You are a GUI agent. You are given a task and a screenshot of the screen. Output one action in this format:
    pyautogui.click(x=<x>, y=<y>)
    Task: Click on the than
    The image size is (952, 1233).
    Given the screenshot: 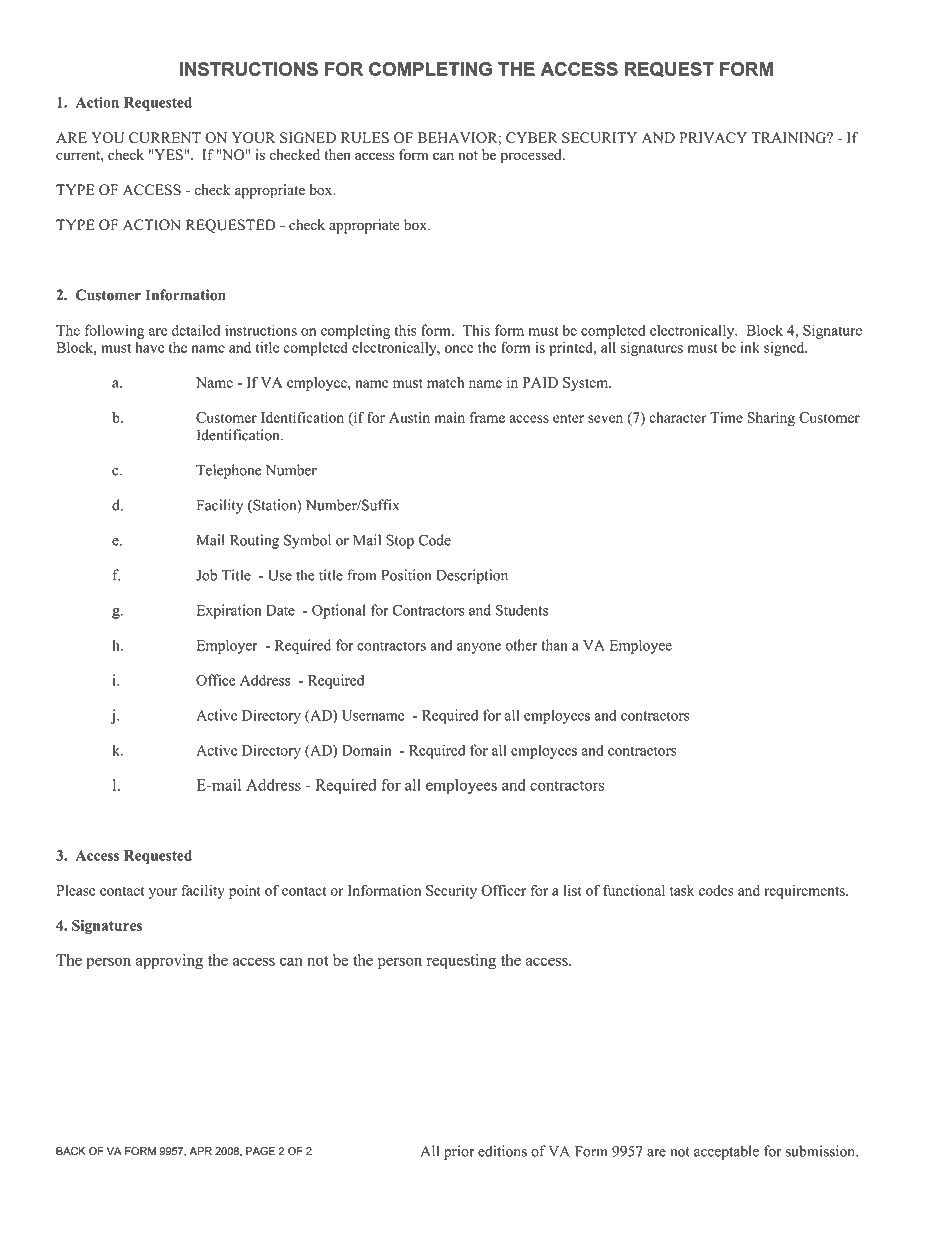 What is the action you would take?
    pyautogui.click(x=554, y=645)
